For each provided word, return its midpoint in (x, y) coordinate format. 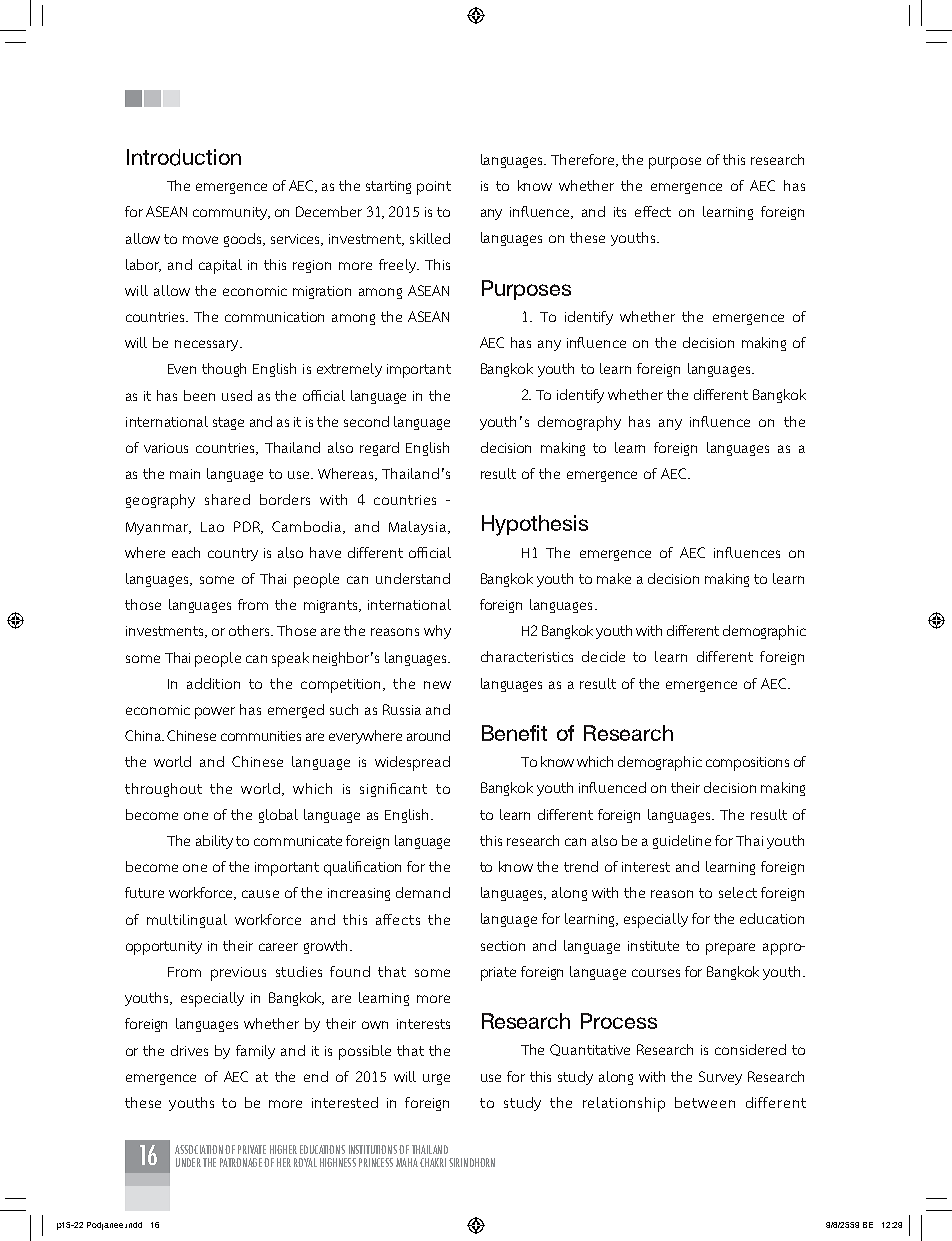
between (705, 1102)
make (614, 578)
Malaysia (419, 528)
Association (199, 1149)
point (434, 188)
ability (214, 842)
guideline (682, 842)
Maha (407, 1162)
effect (653, 211)
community (231, 213)
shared (227, 499)
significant (393, 790)
